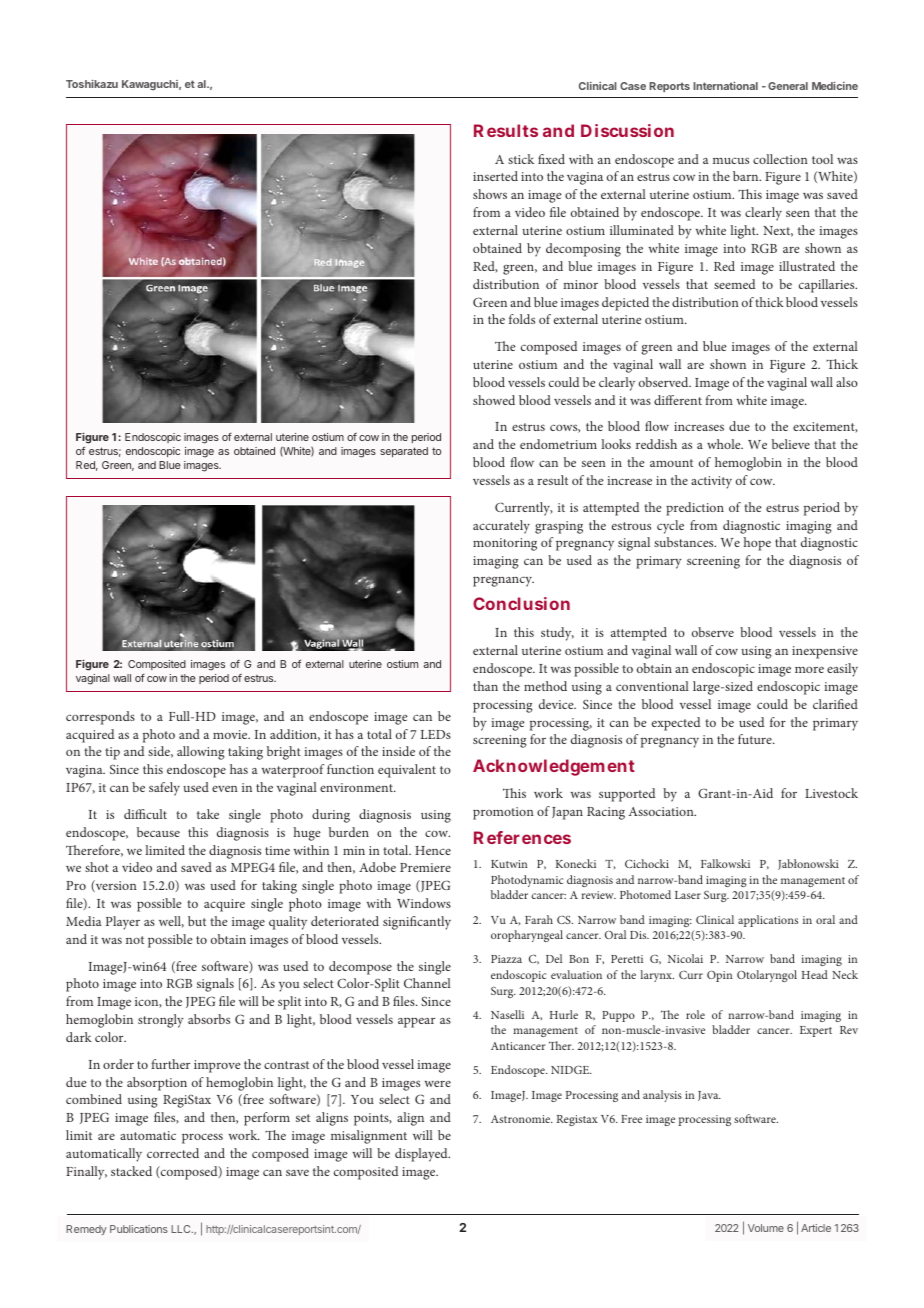 The width and height of the screenshot is (924, 1308). I want to click on separated, so click(404, 452).
